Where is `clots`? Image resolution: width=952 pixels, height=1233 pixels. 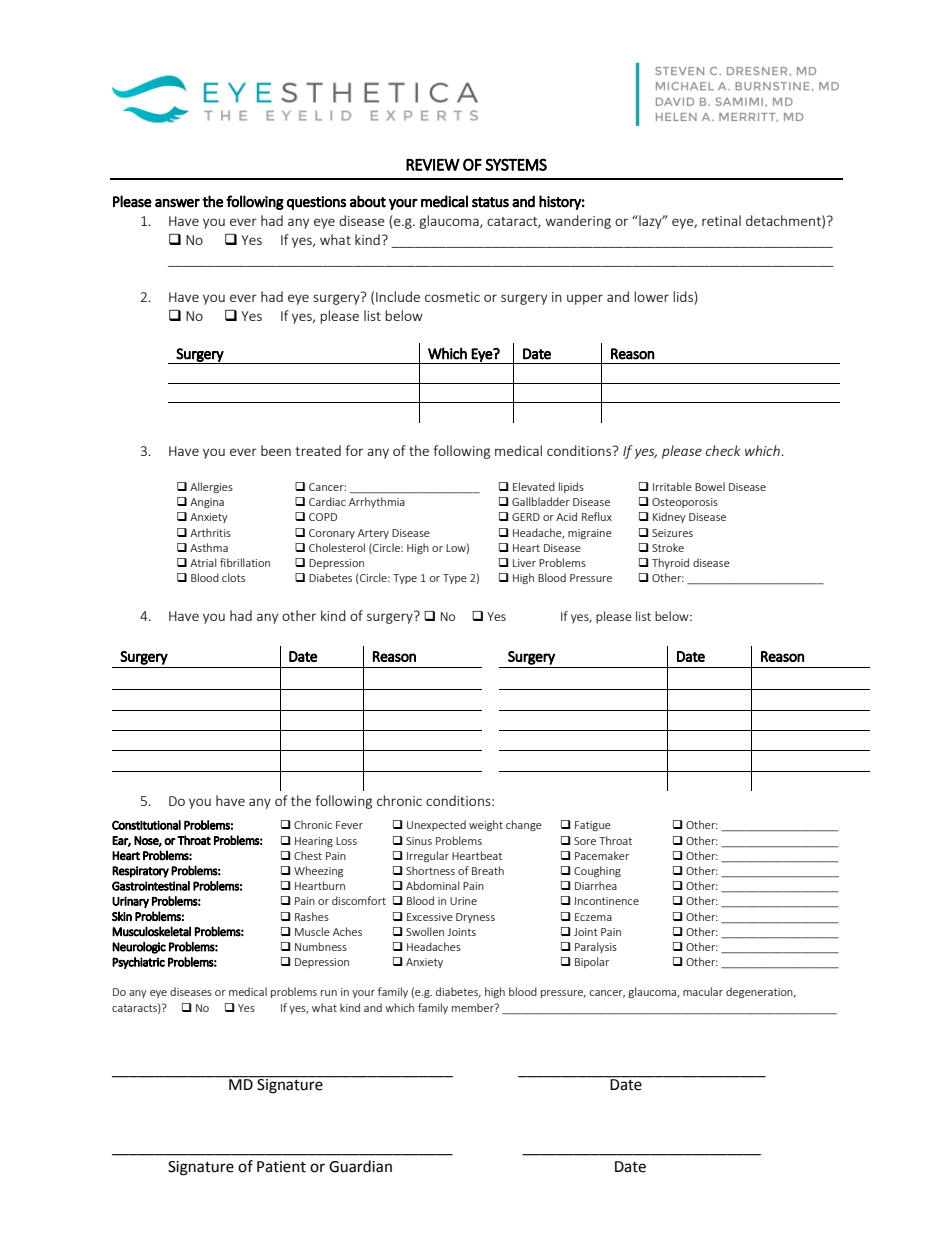
clots is located at coordinates (233, 577).
